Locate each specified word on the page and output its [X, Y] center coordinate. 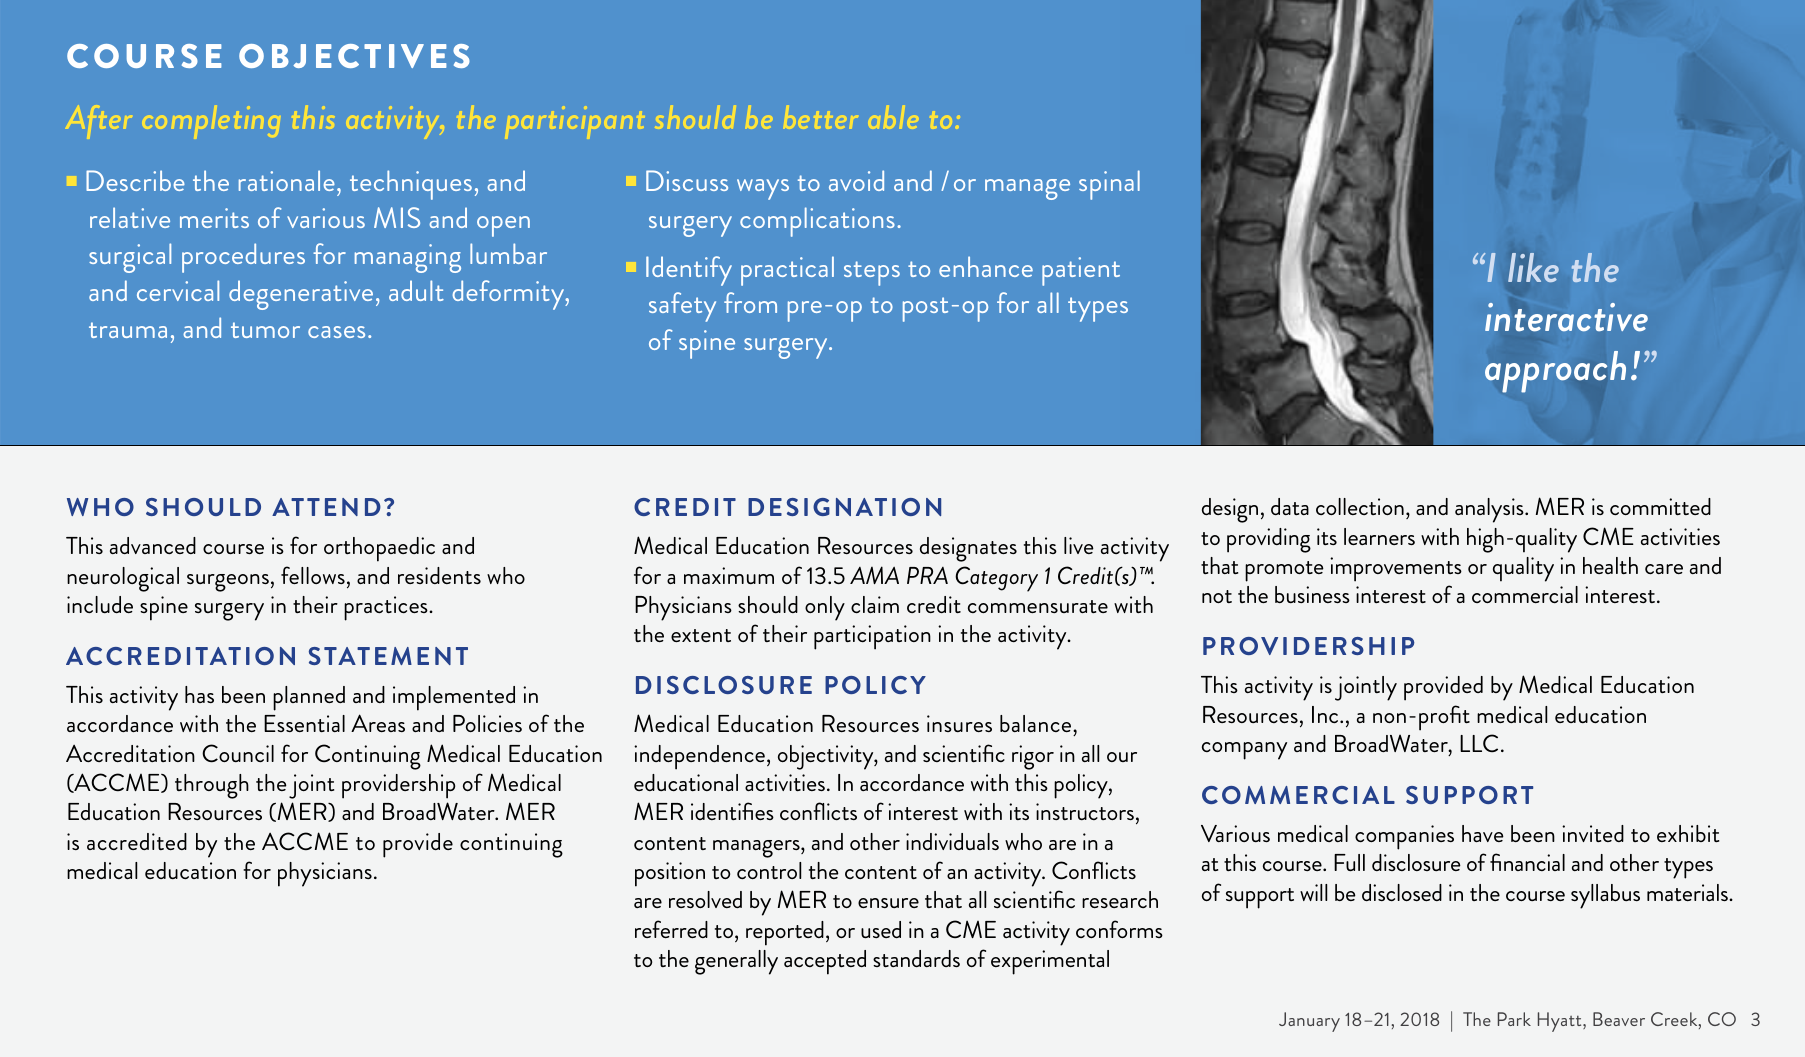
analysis [1490, 510]
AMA [874, 575]
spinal [1109, 185]
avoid [856, 180]
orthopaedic [379, 549]
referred [671, 929]
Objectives [354, 56]
